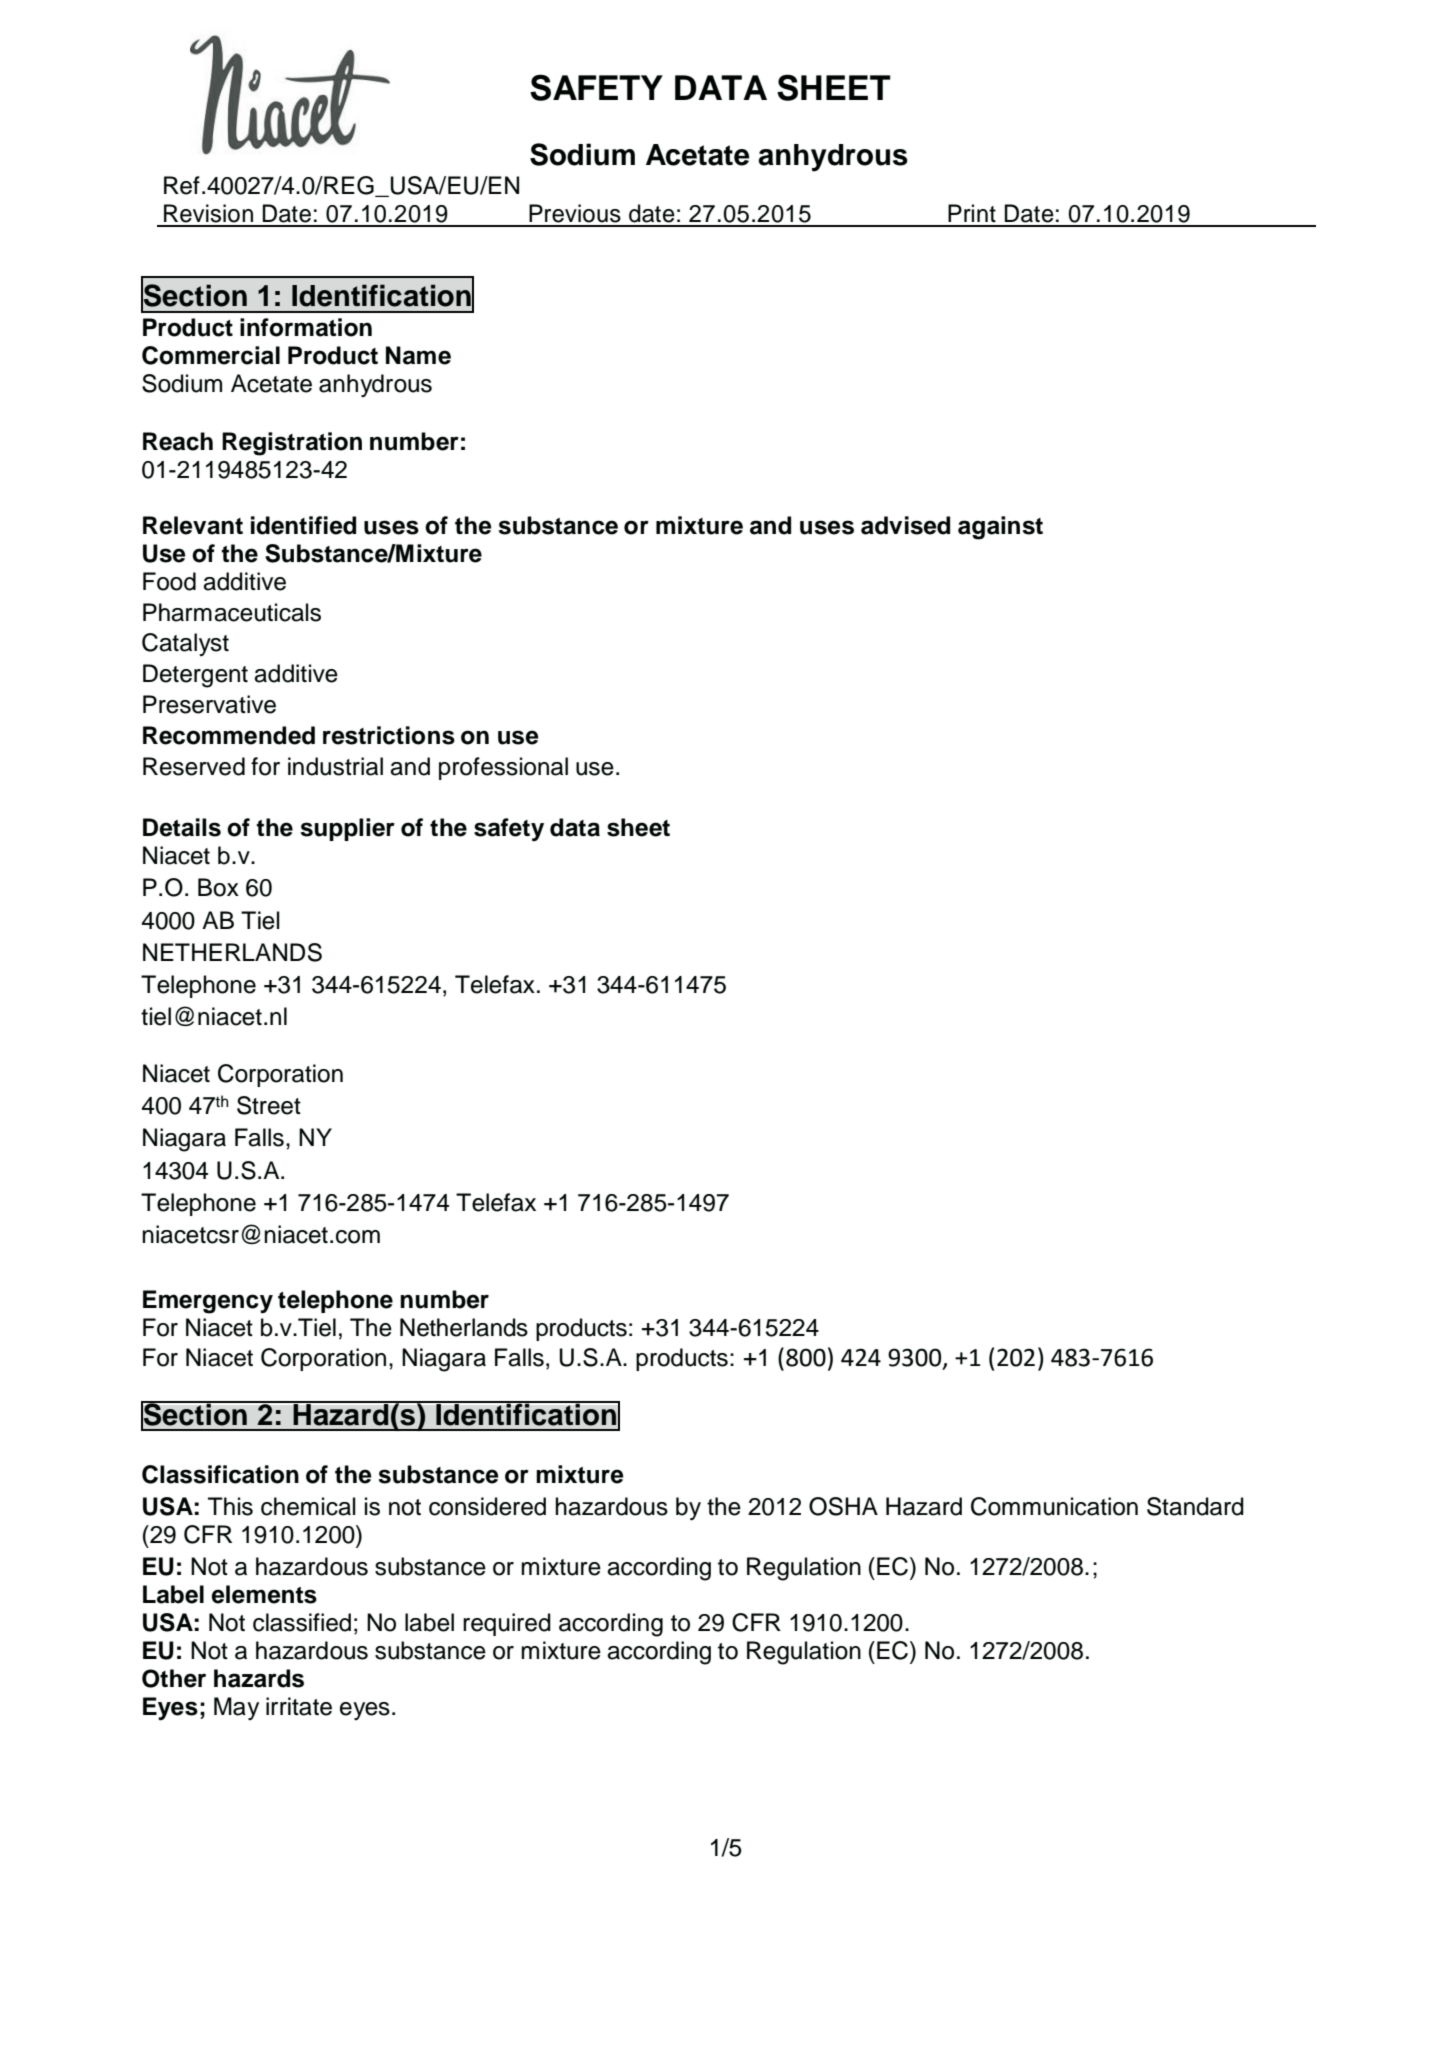  I want to click on Preservative, so click(209, 704).
